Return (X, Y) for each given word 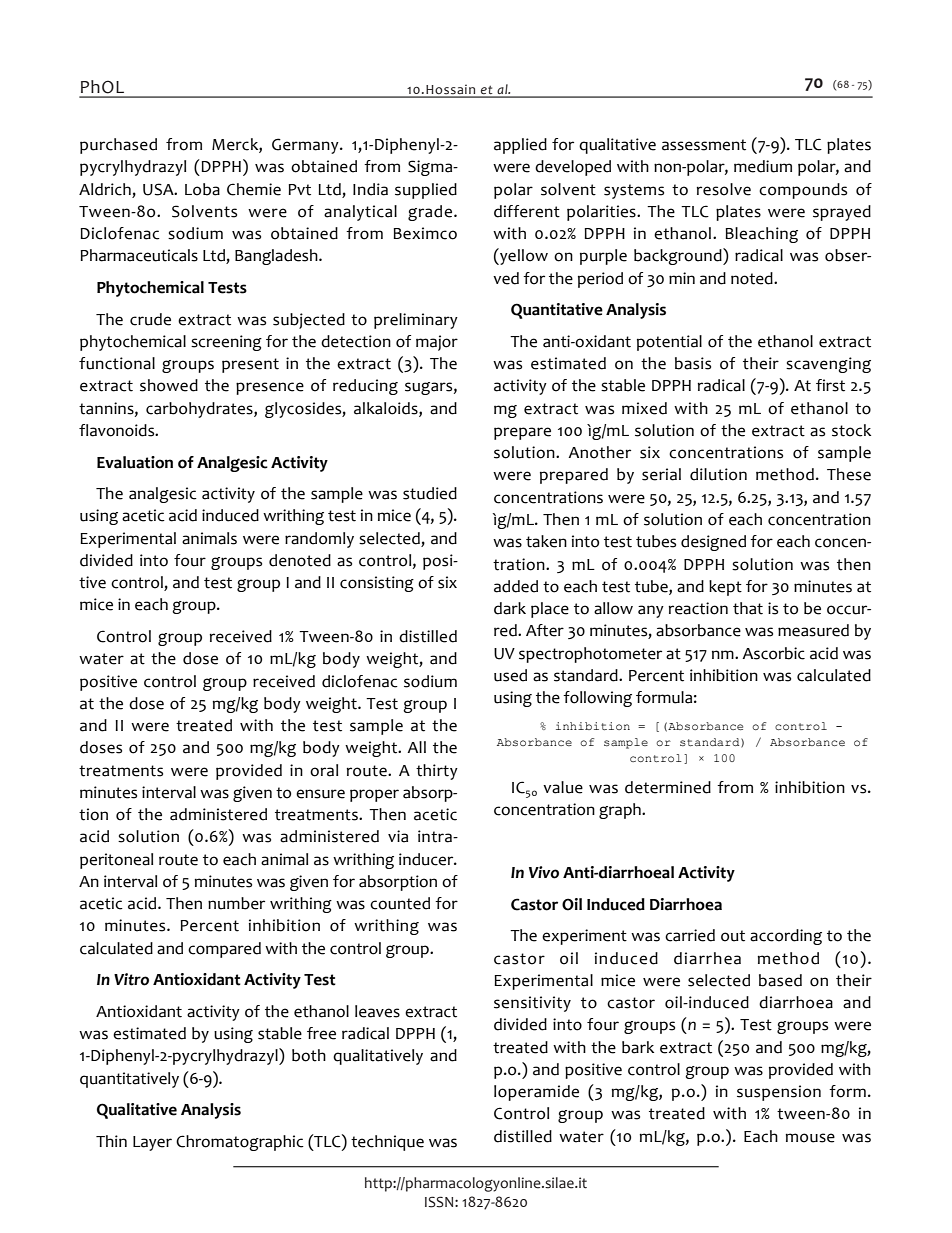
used (510, 675)
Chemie (254, 189)
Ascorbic (773, 653)
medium (763, 166)
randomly (319, 540)
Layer (152, 1143)
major (437, 343)
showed (169, 385)
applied (520, 146)
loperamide (536, 1093)
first (830, 385)
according (786, 937)
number (236, 903)
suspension (779, 1093)
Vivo (544, 872)
